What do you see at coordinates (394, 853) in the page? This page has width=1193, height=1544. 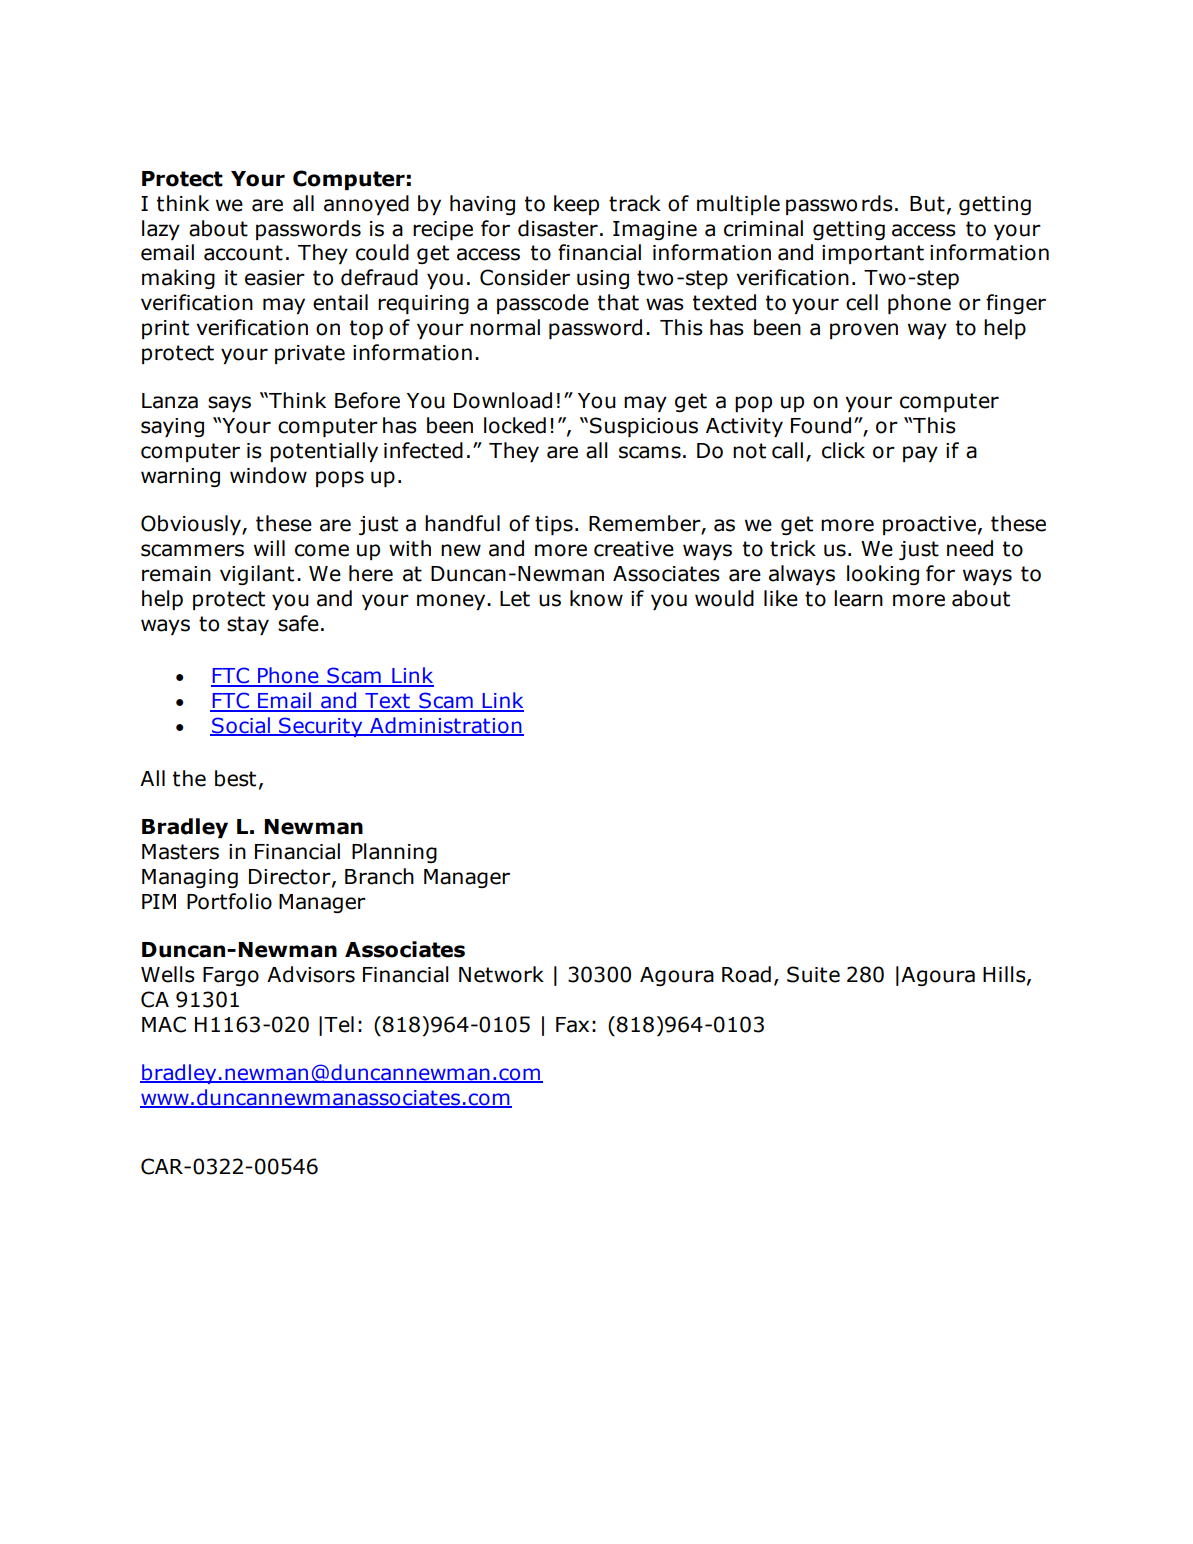 I see `Planning` at bounding box center [394, 853].
